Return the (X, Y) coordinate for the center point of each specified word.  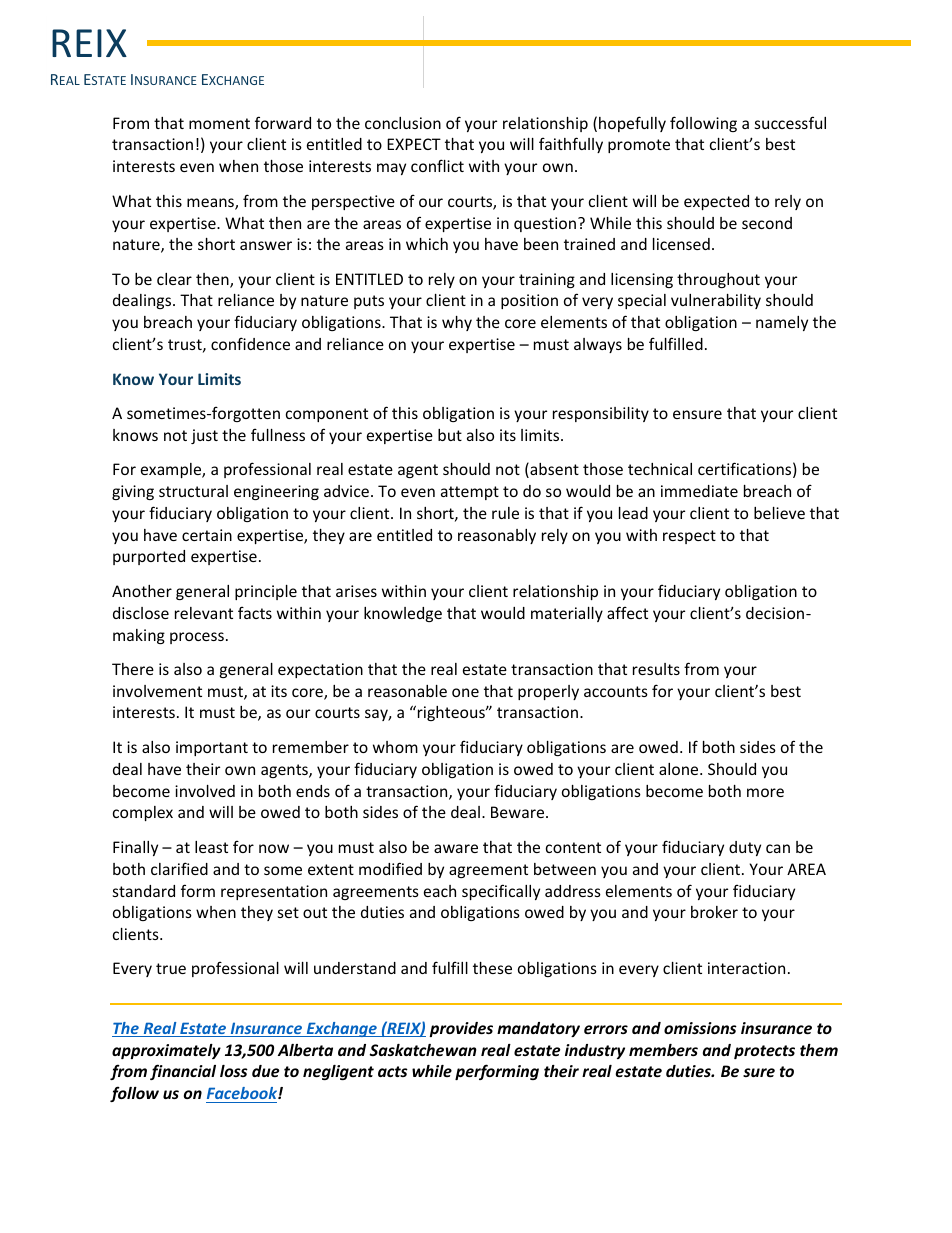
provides (461, 1029)
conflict (437, 165)
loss (234, 1071)
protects (764, 1052)
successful (790, 122)
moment (219, 123)
